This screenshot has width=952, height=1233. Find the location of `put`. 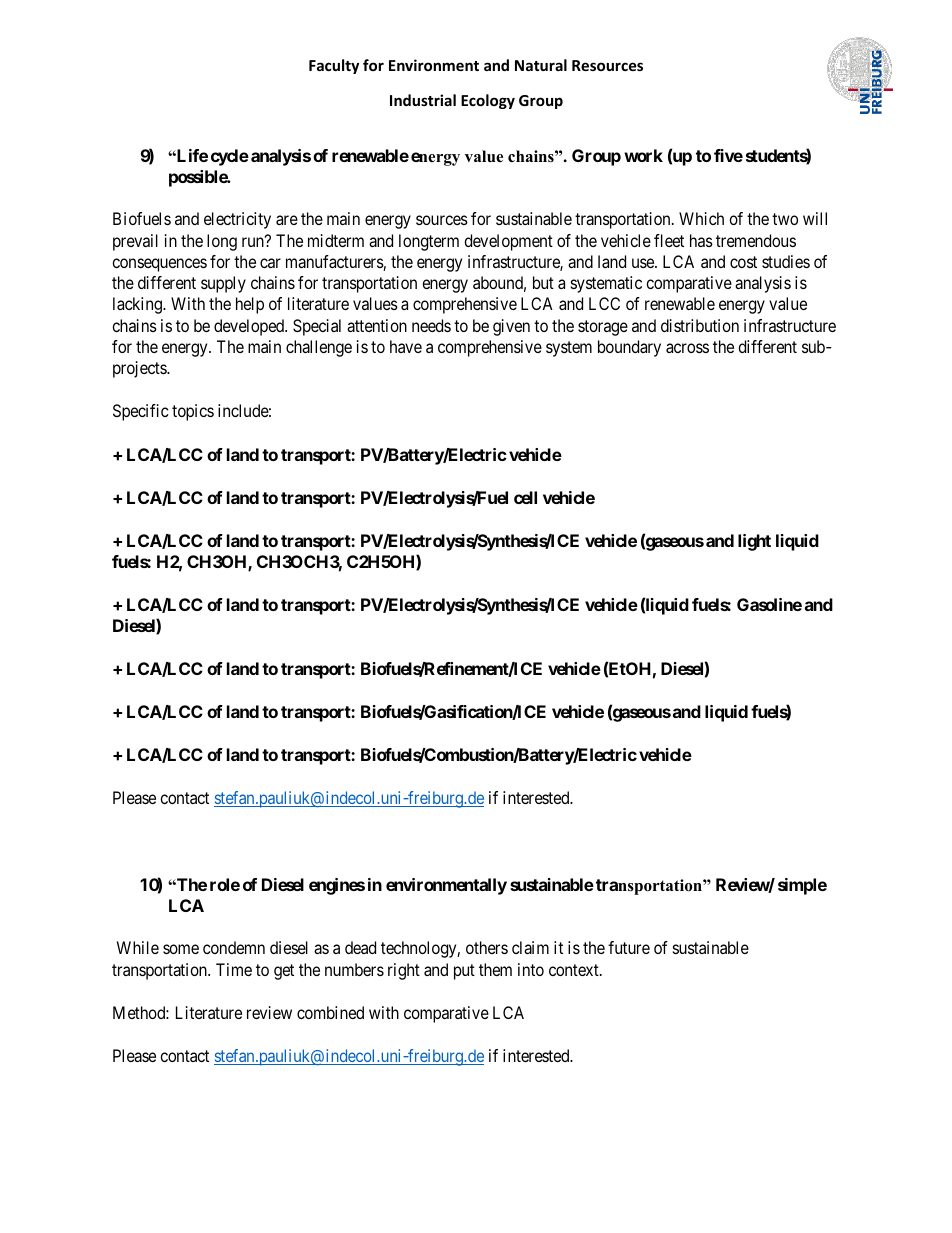

put is located at coordinates (464, 972).
